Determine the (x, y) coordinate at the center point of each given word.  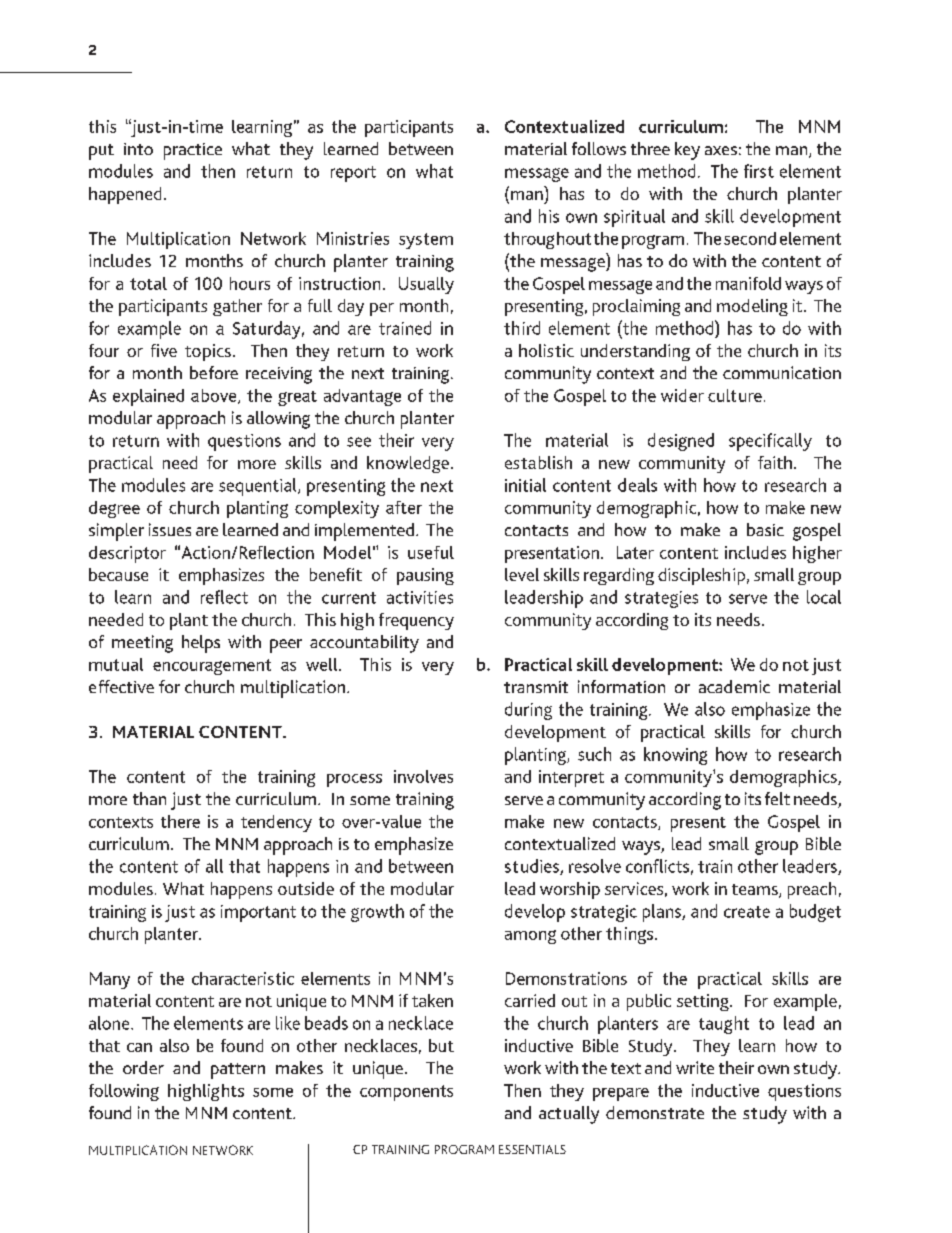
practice (193, 151)
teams (756, 891)
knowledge (408, 464)
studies (533, 867)
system (426, 241)
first (759, 171)
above (215, 396)
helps (201, 644)
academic (734, 686)
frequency (416, 621)
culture (735, 395)
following (124, 1092)
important (258, 913)
